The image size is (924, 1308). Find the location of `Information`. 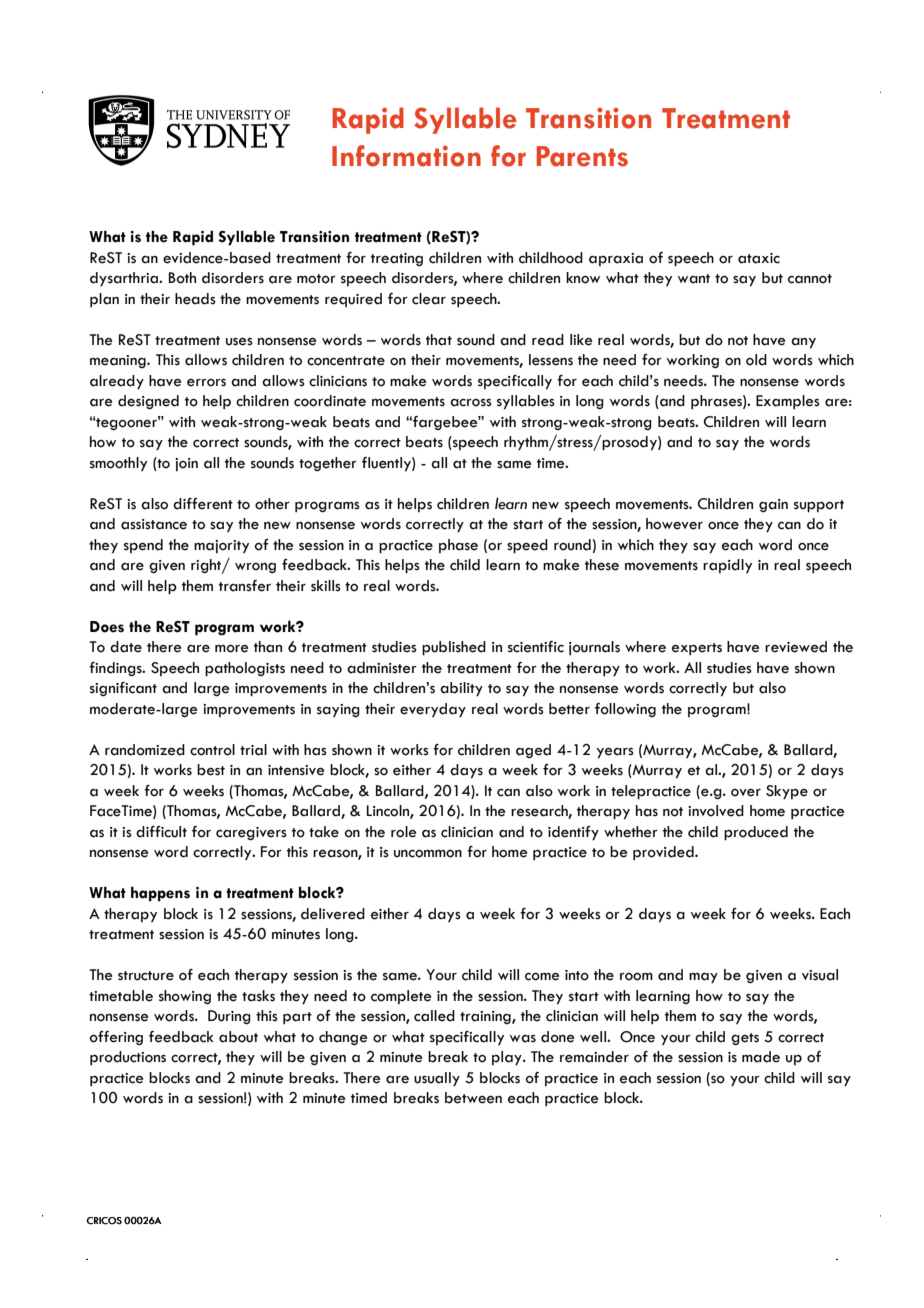

Information is located at coordinates (406, 156).
